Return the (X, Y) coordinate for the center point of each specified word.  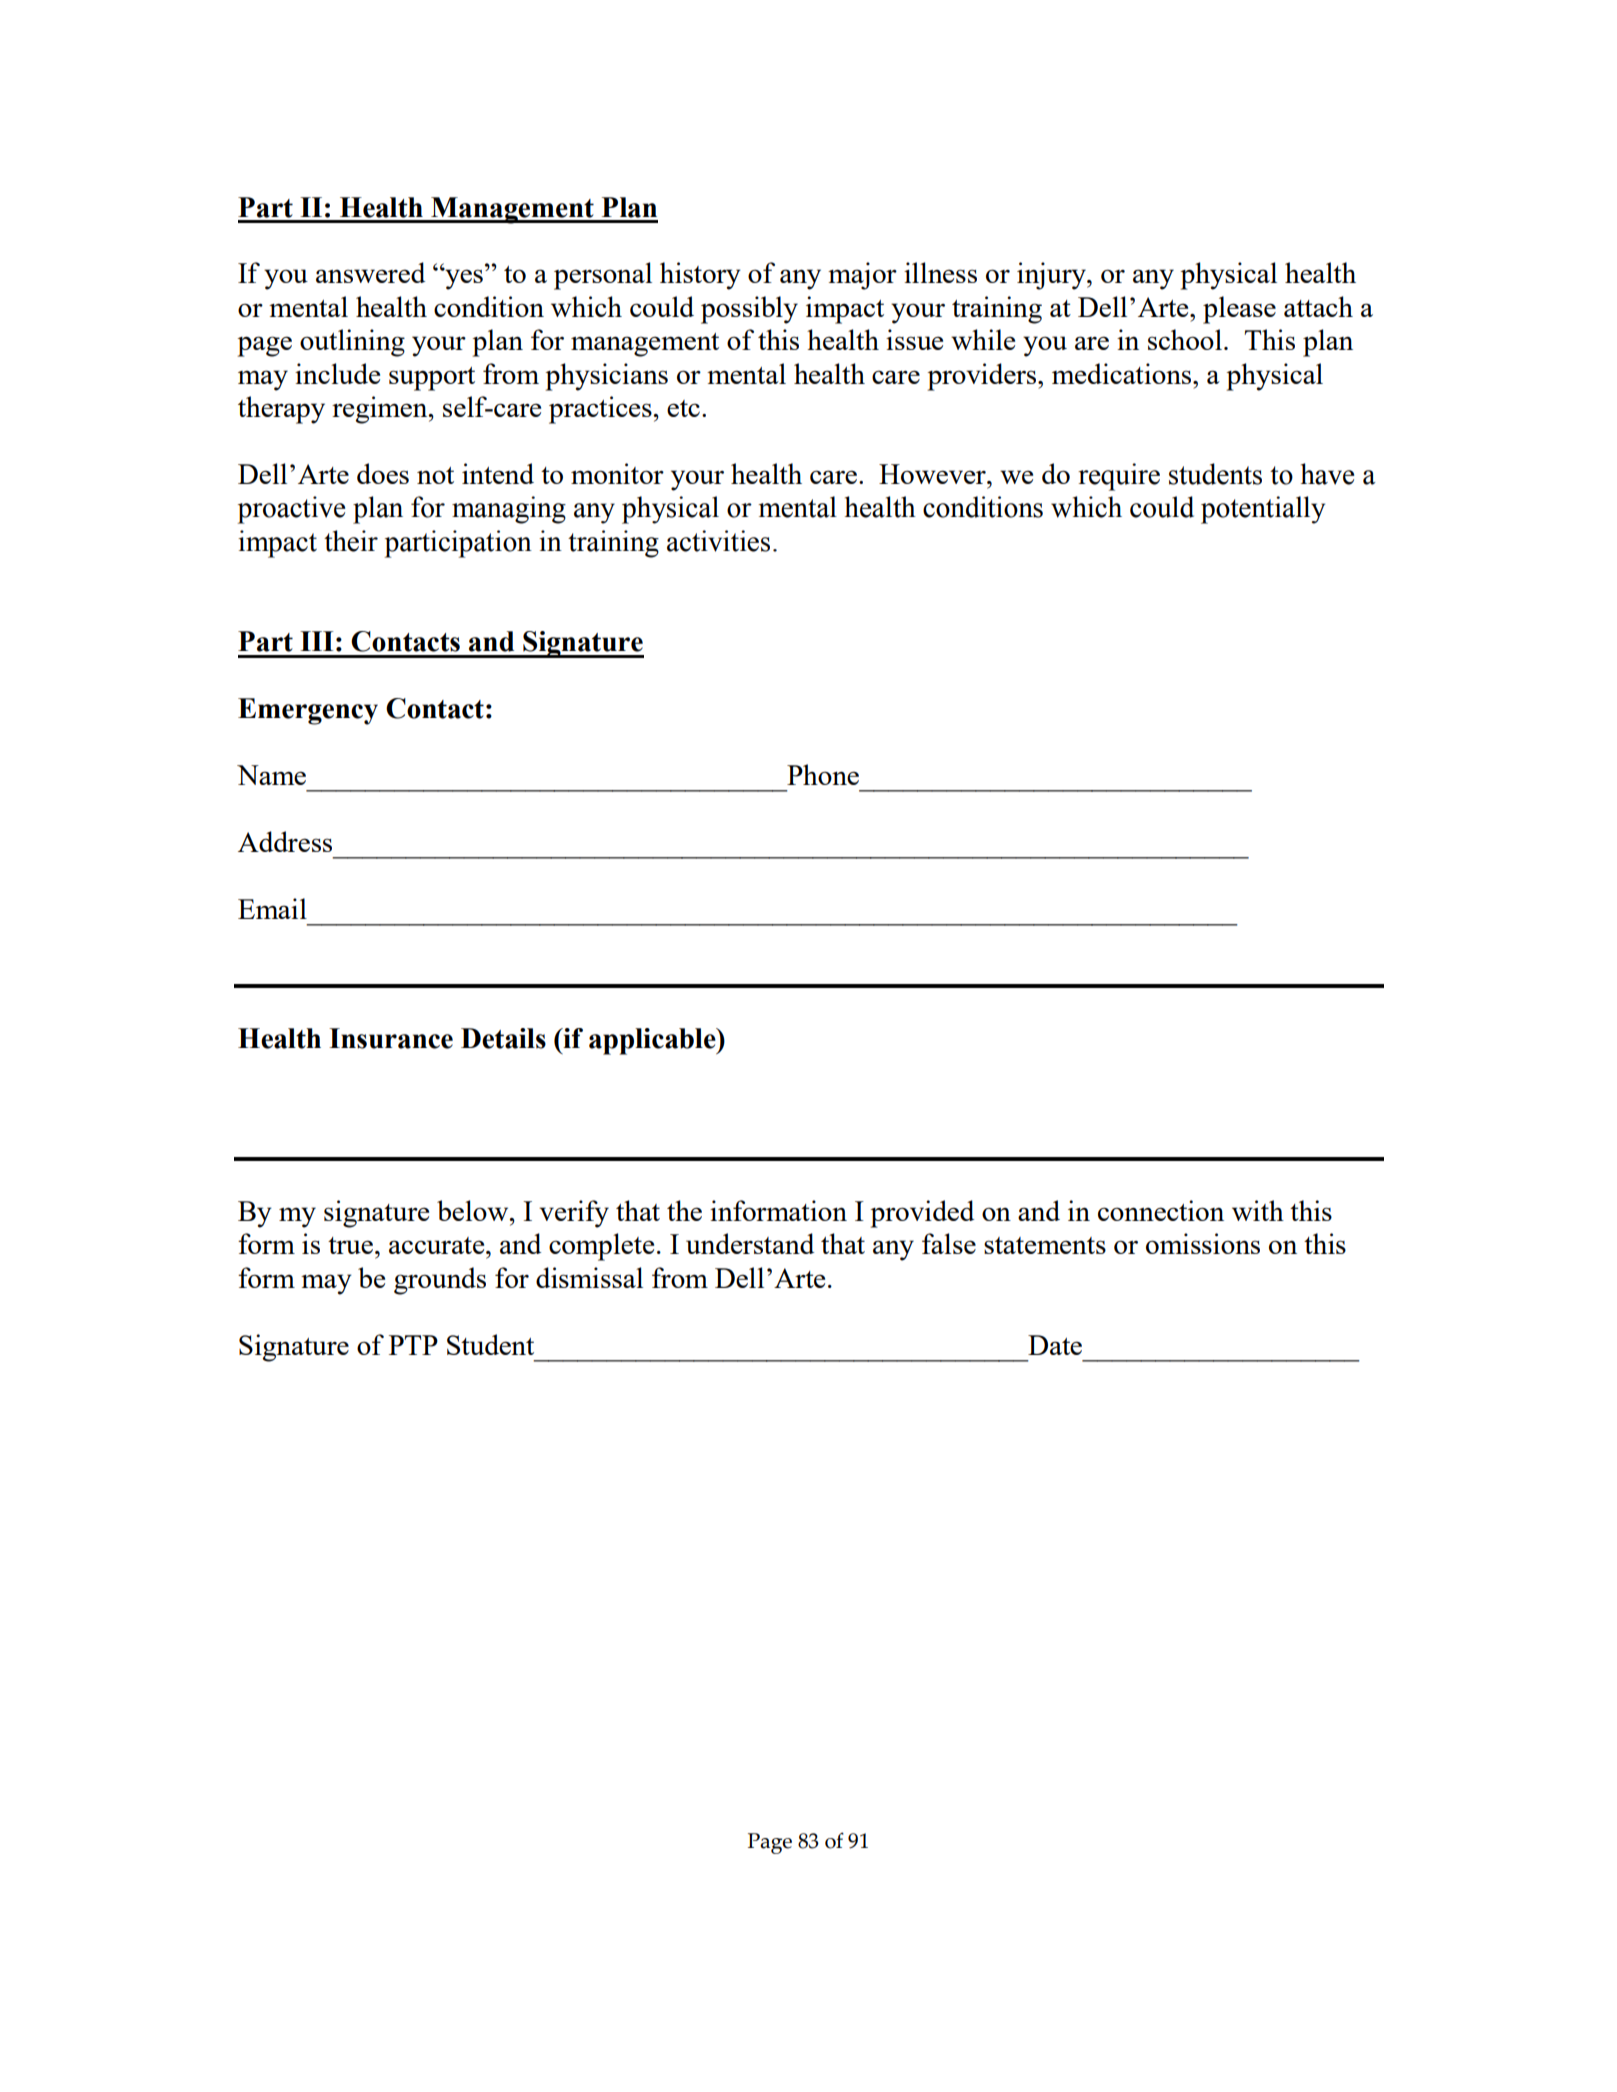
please (1239, 310)
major (862, 276)
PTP (413, 1345)
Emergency (308, 711)
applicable (653, 1041)
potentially (1263, 510)
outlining (352, 343)
